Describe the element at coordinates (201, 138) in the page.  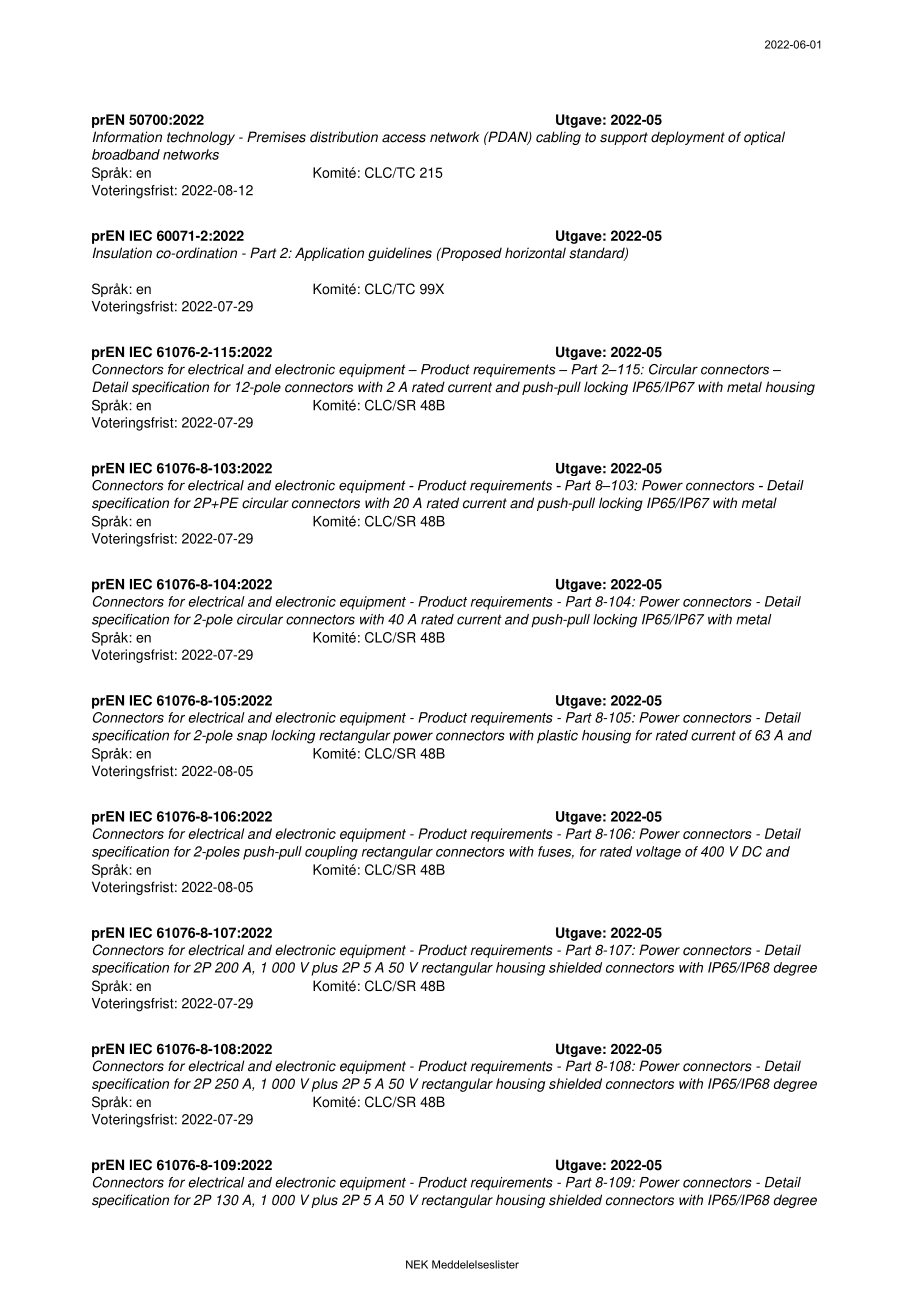
I see `technology` at that location.
